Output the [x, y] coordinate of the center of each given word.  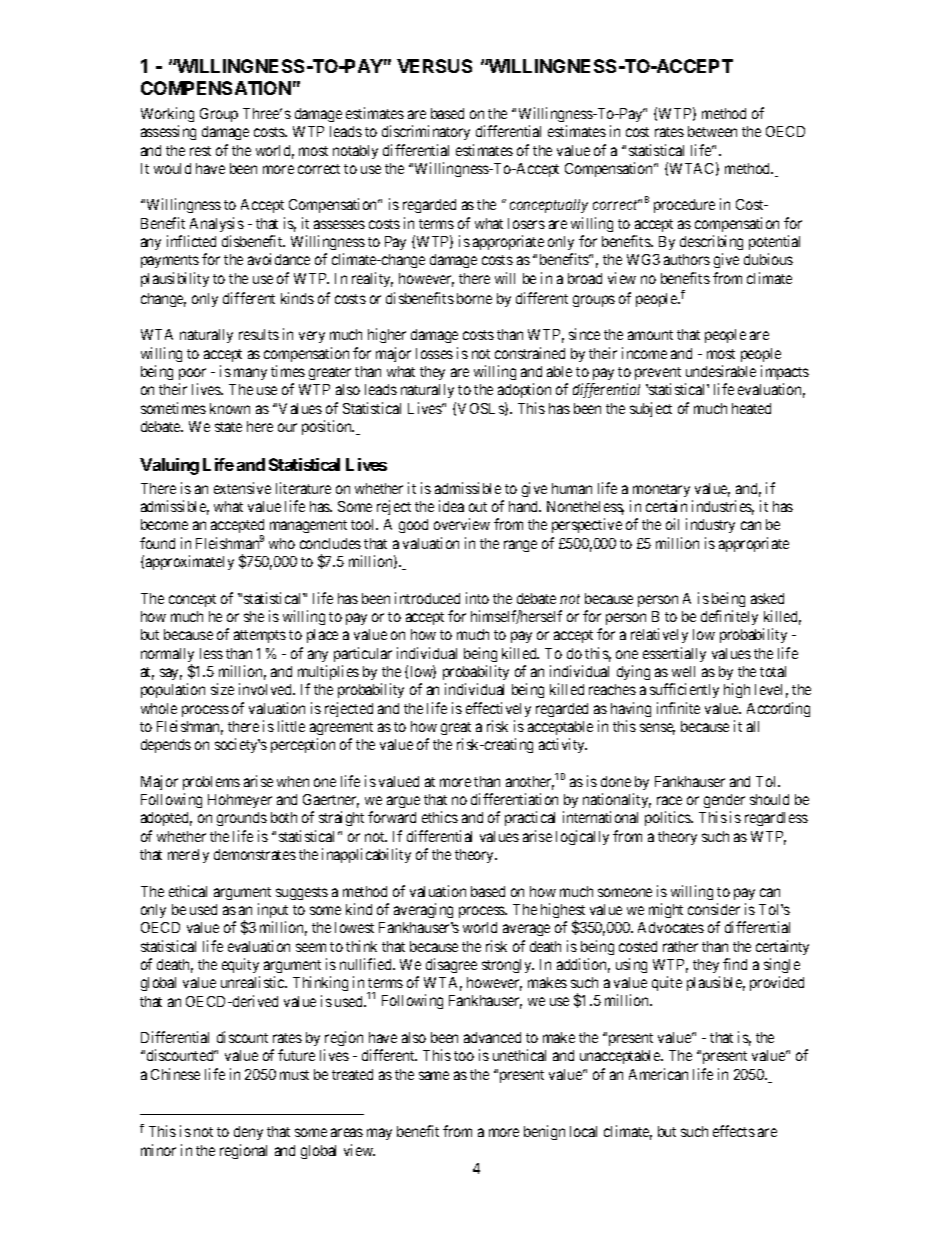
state [228, 427]
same [434, 1075]
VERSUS [434, 66]
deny [248, 1133]
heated [751, 408]
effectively [498, 709]
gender [724, 801]
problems [211, 783]
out [478, 507]
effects [734, 1131]
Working [167, 114]
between [712, 131]
